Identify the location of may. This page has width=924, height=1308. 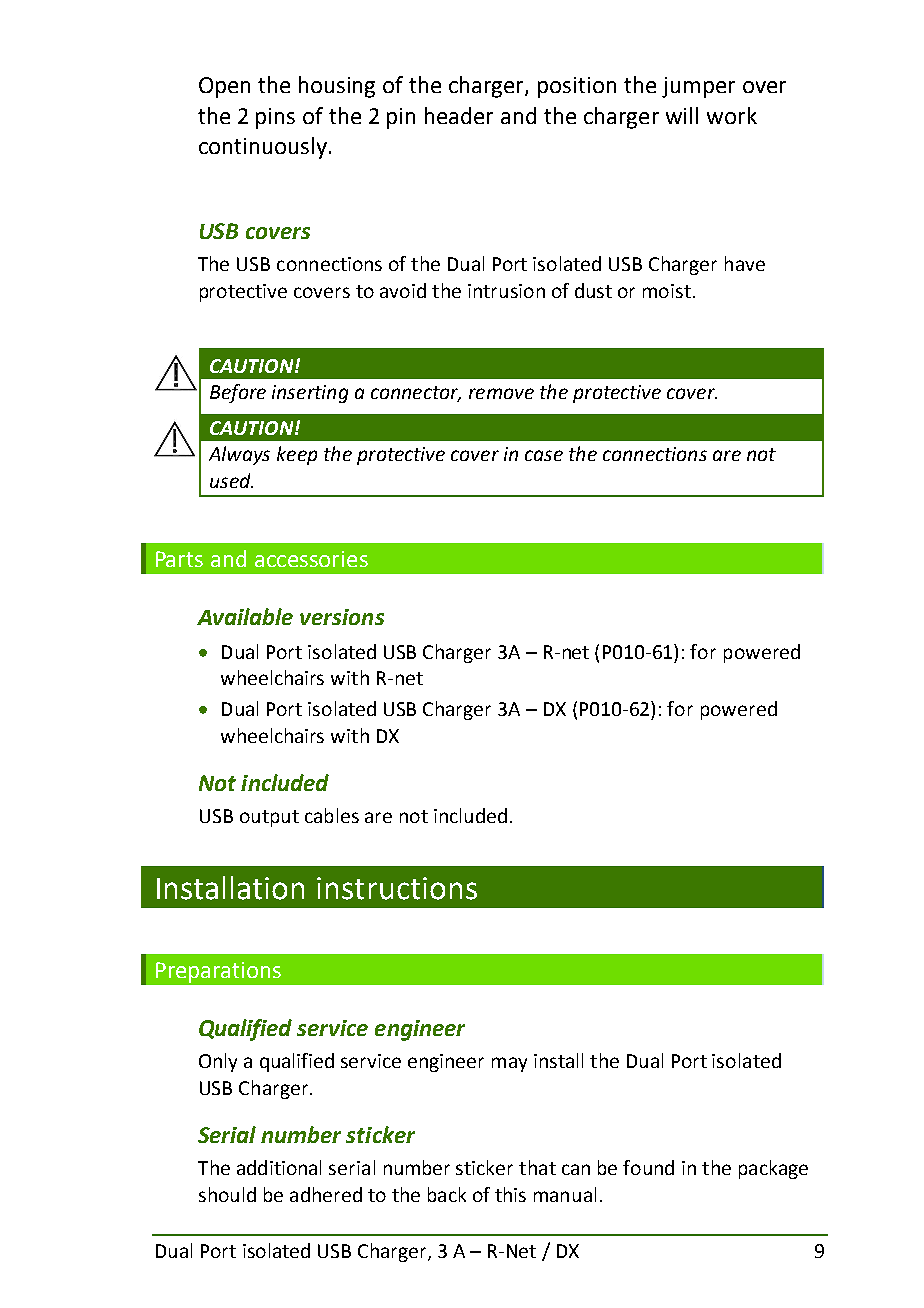
(509, 1064).
